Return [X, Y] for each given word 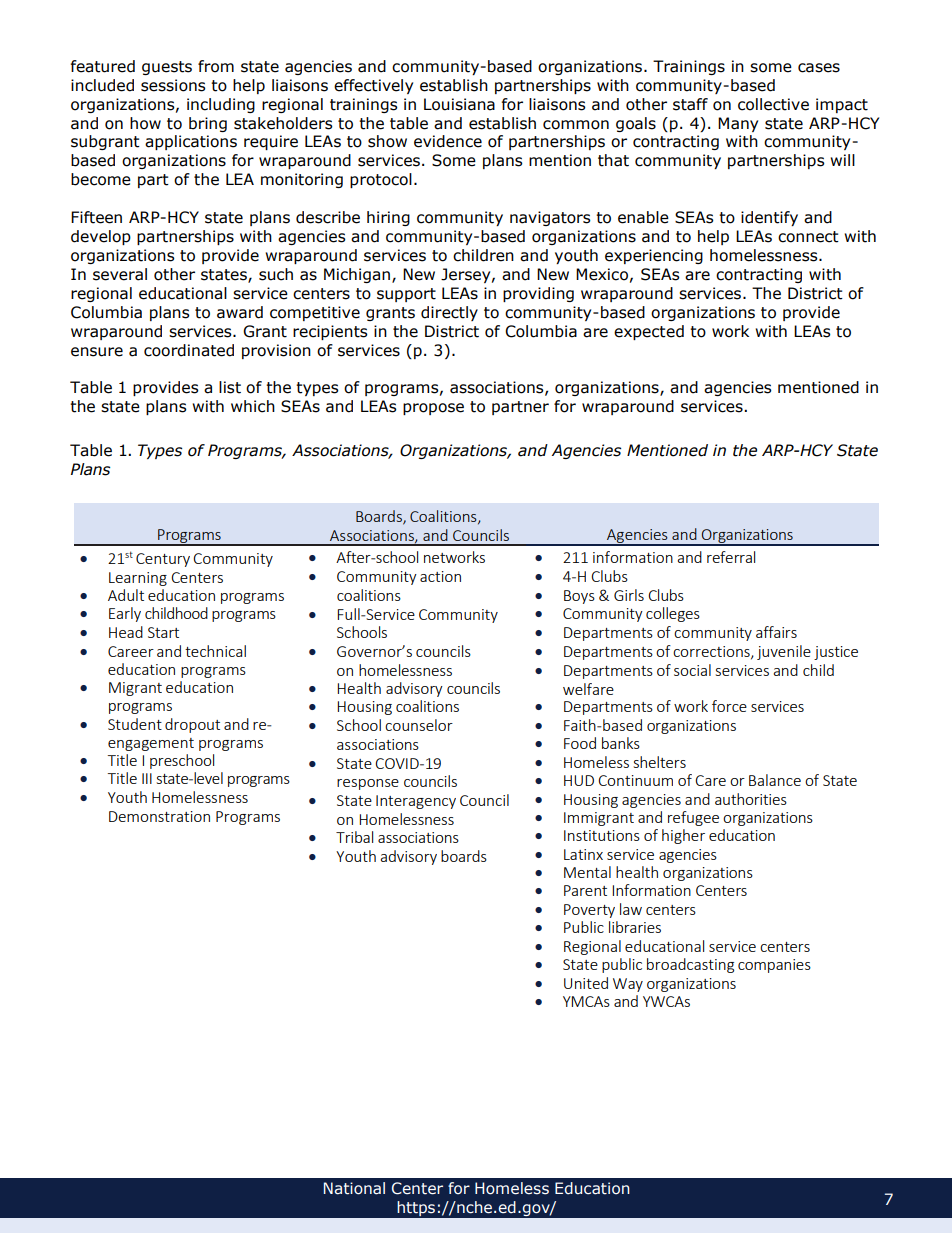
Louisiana [459, 104]
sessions [173, 85]
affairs [776, 632]
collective [773, 104]
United [586, 983]
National [354, 1188]
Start [163, 632]
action [440, 576]
